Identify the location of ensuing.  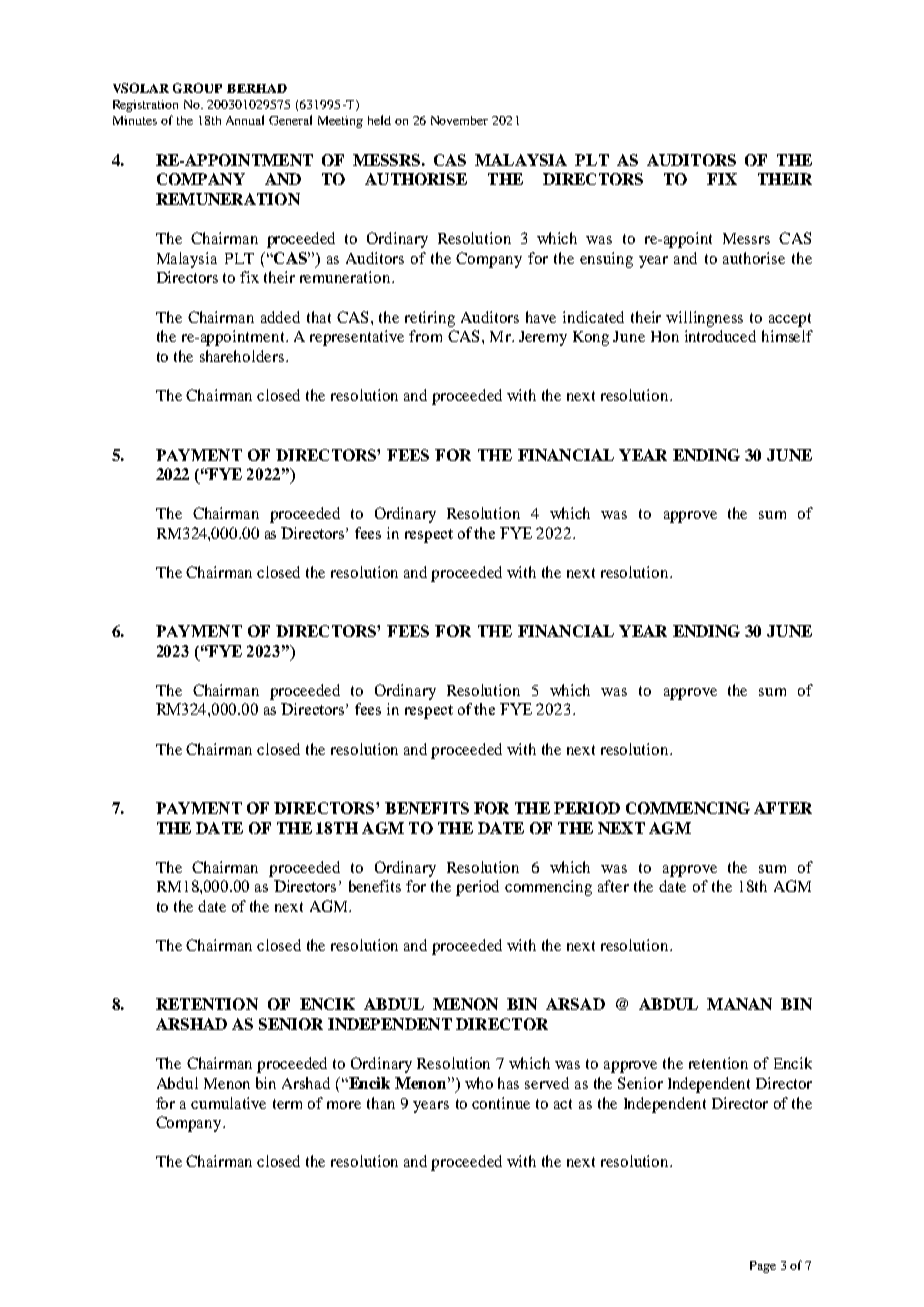
(606, 260).
